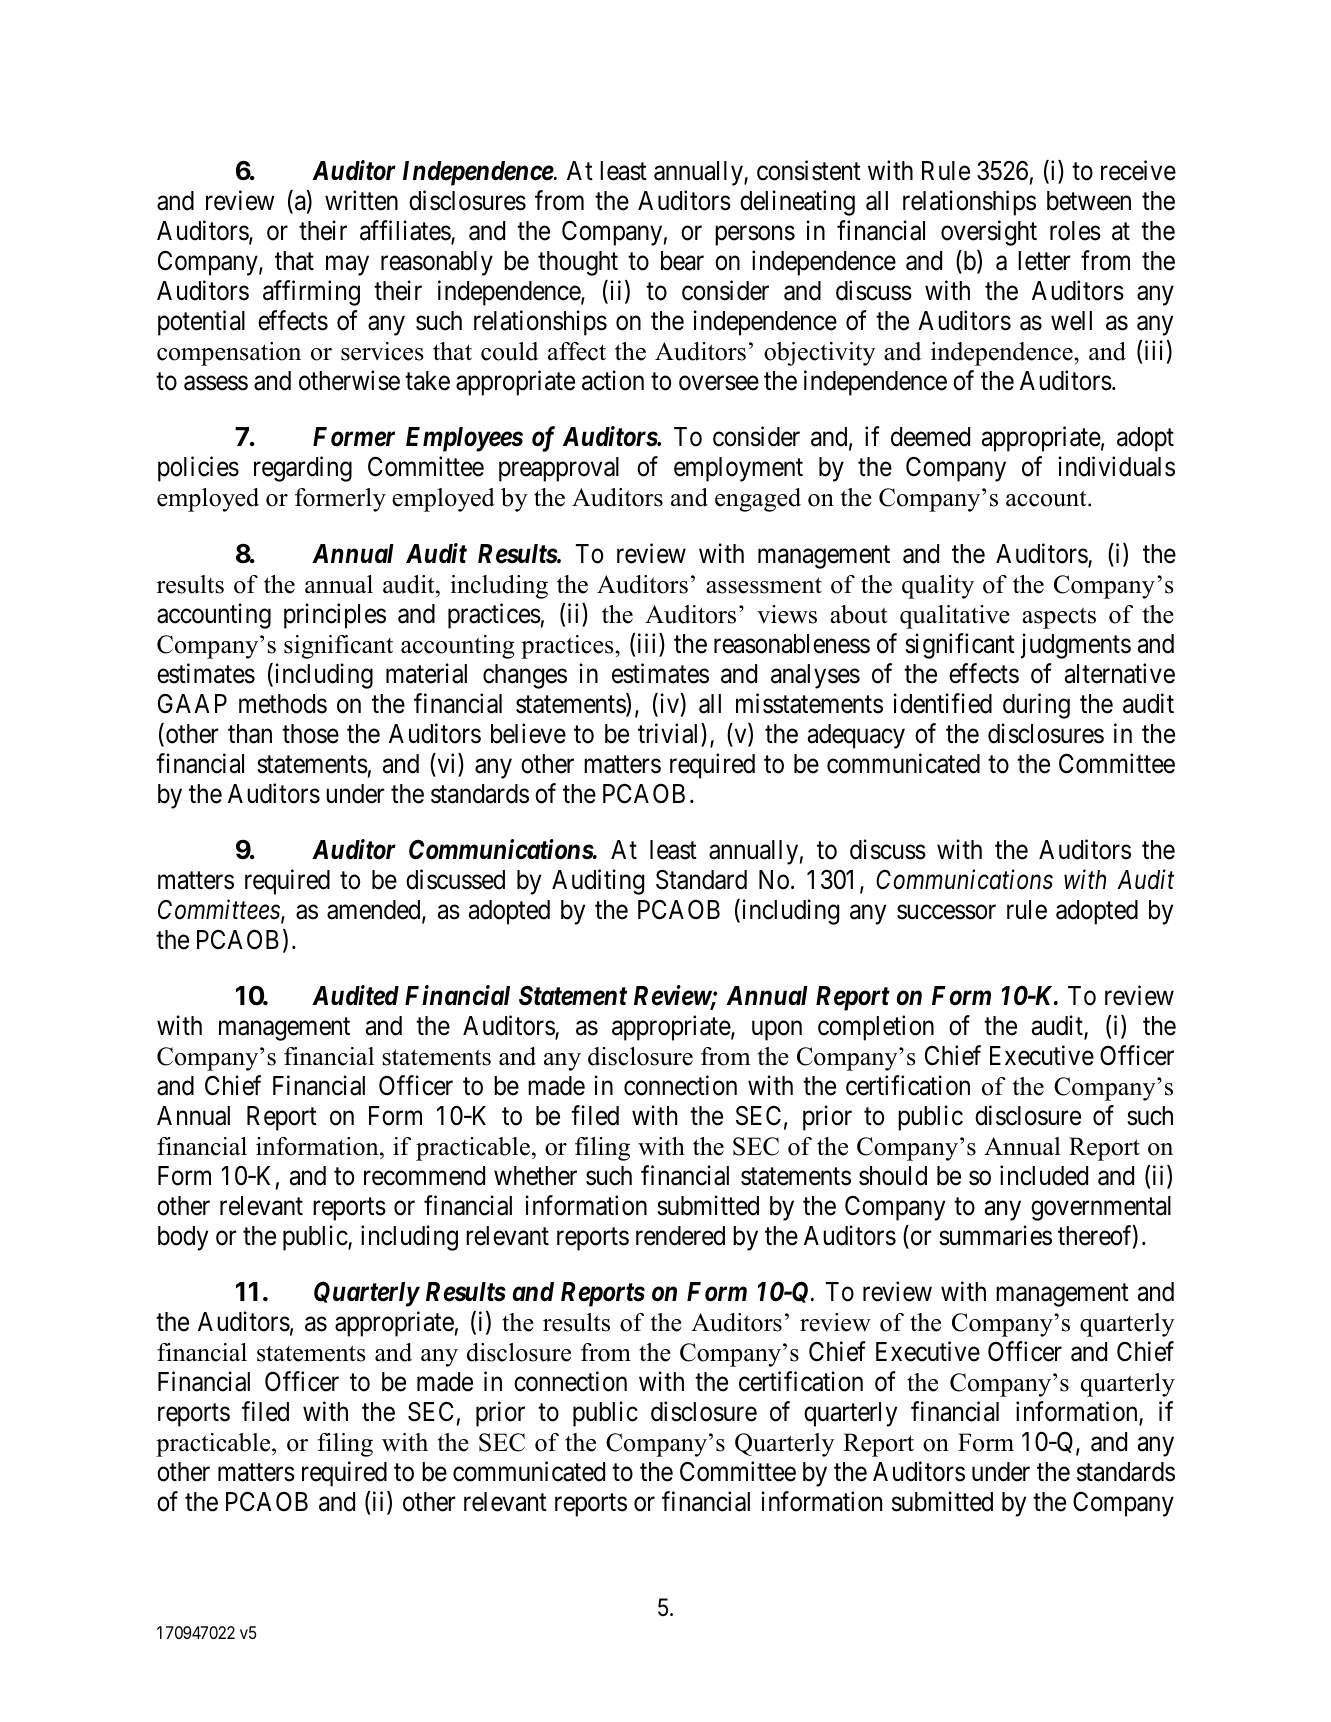 The height and width of the page is (1722, 1331). Describe the element at coordinates (183, 1238) in the page. I see `body` at that location.
